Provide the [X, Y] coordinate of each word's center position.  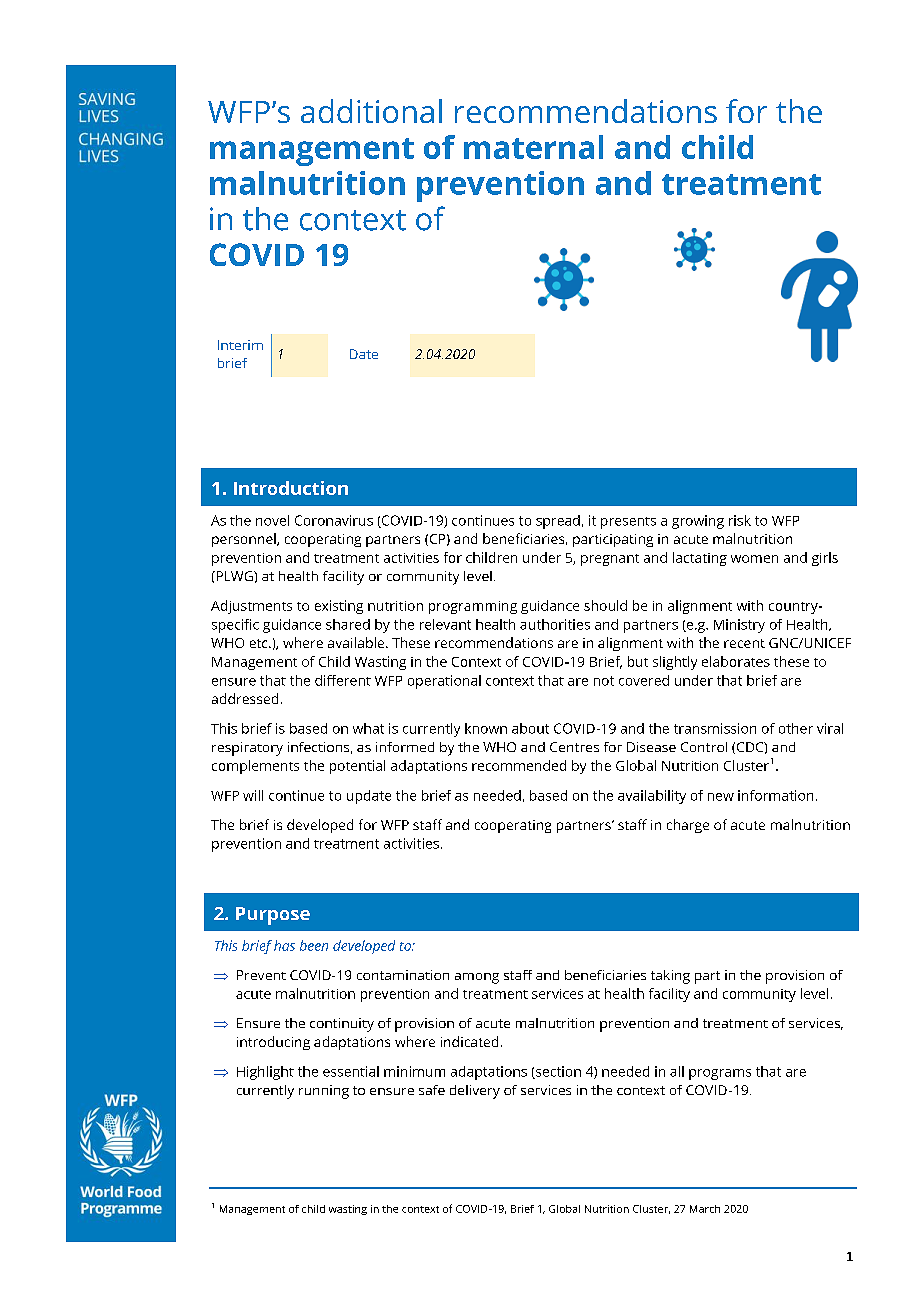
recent [744, 643]
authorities [555, 624]
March [705, 1209]
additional [371, 111]
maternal [533, 147]
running [324, 1092]
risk [740, 520]
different [343, 680]
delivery [475, 1092]
